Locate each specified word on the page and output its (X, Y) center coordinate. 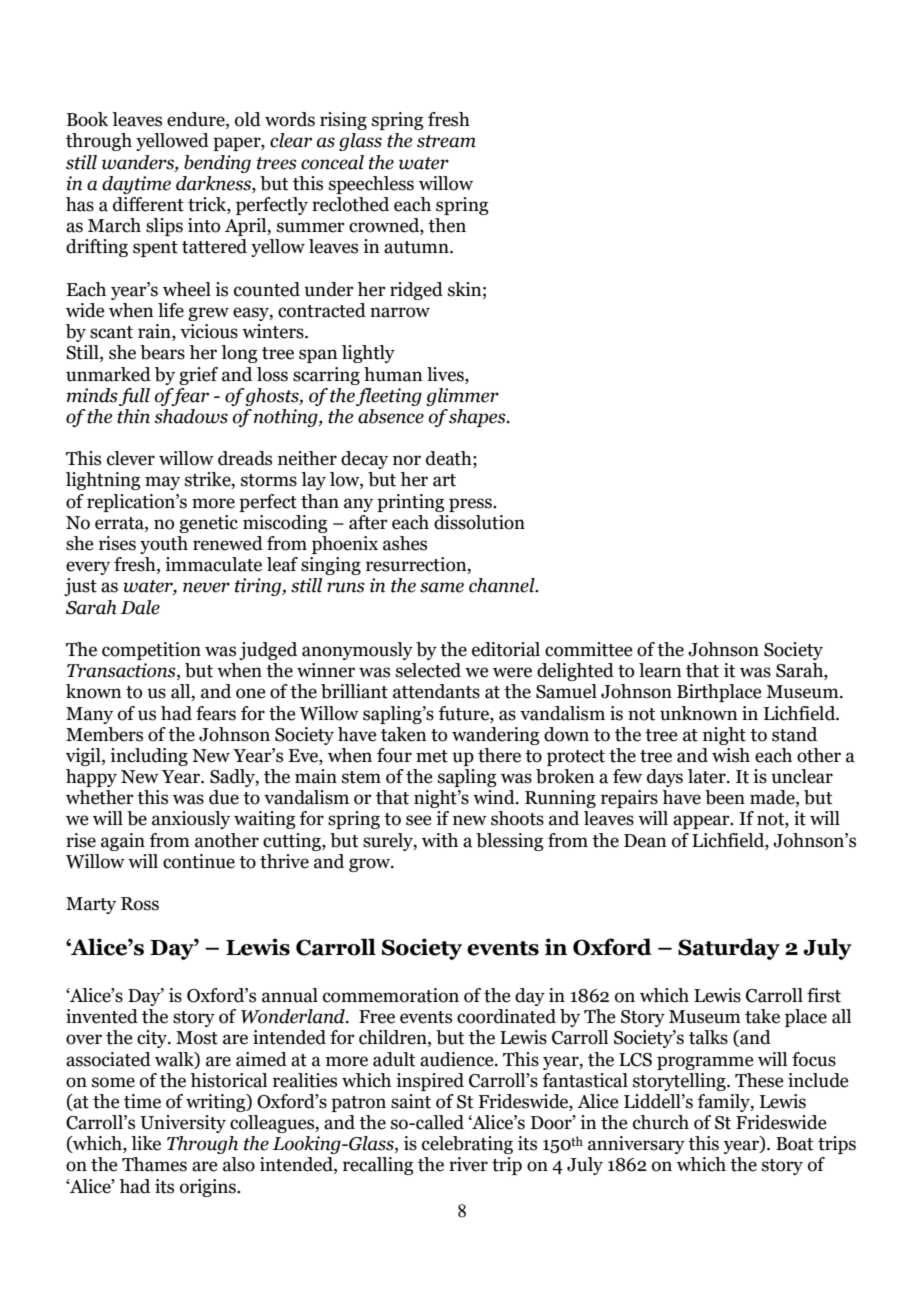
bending (217, 164)
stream (446, 141)
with (440, 840)
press (471, 505)
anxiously (191, 820)
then (447, 225)
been (725, 797)
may (162, 483)
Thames (154, 1164)
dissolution (479, 522)
